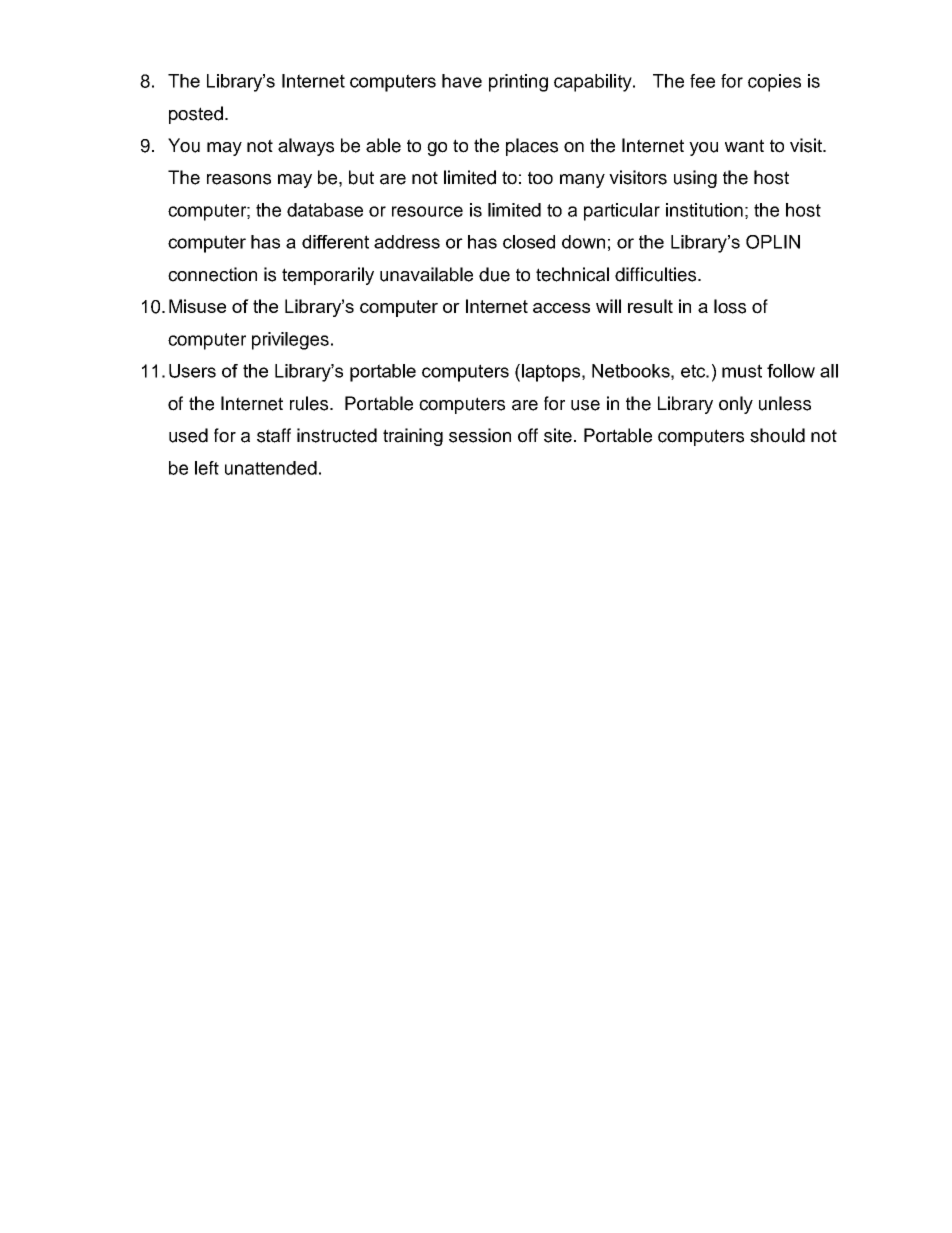 The image size is (952, 1233). What do you see at coordinates (290, 341) in the screenshot?
I see `privileges` at bounding box center [290, 341].
